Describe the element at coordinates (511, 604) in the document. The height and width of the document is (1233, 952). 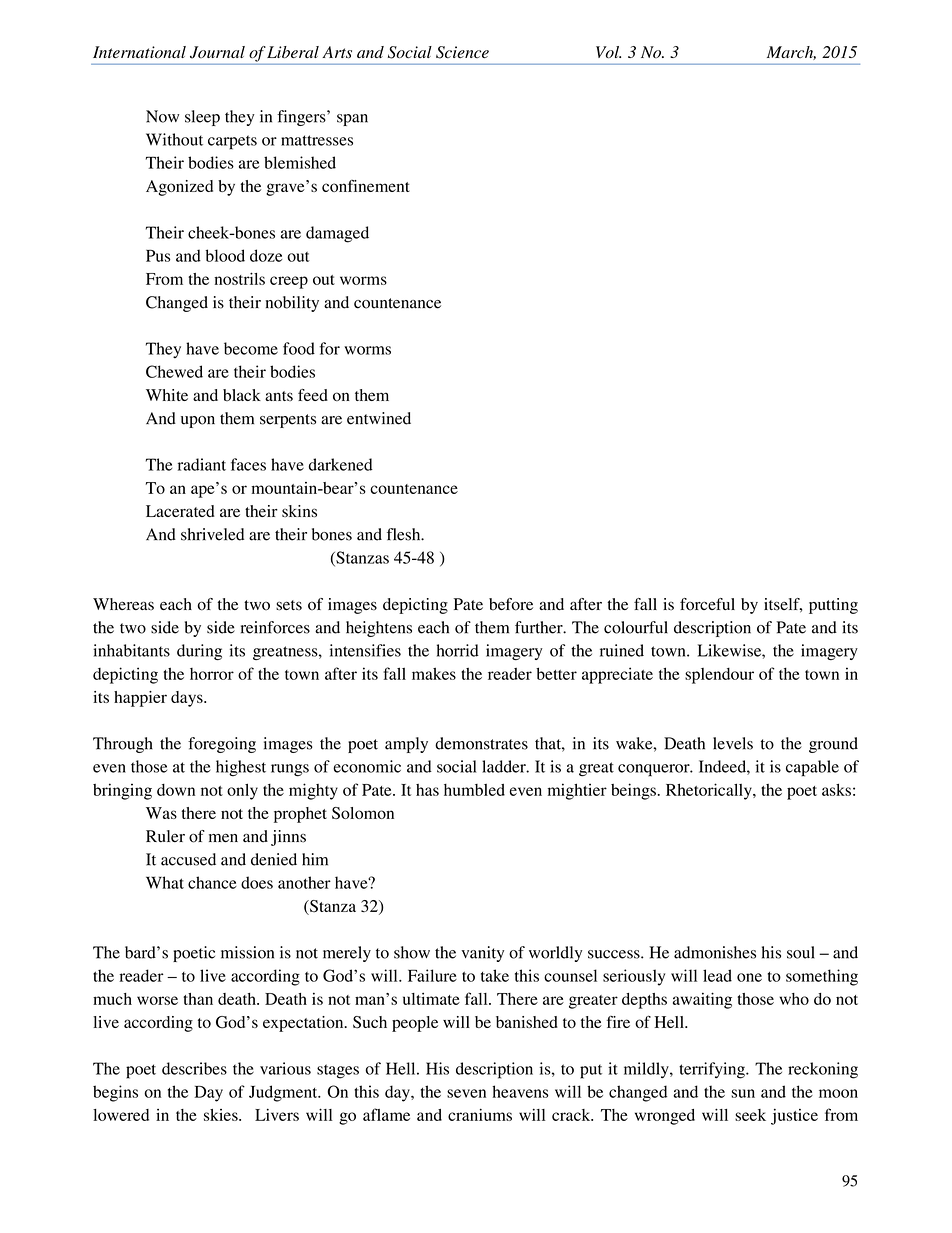
I see `before` at that location.
